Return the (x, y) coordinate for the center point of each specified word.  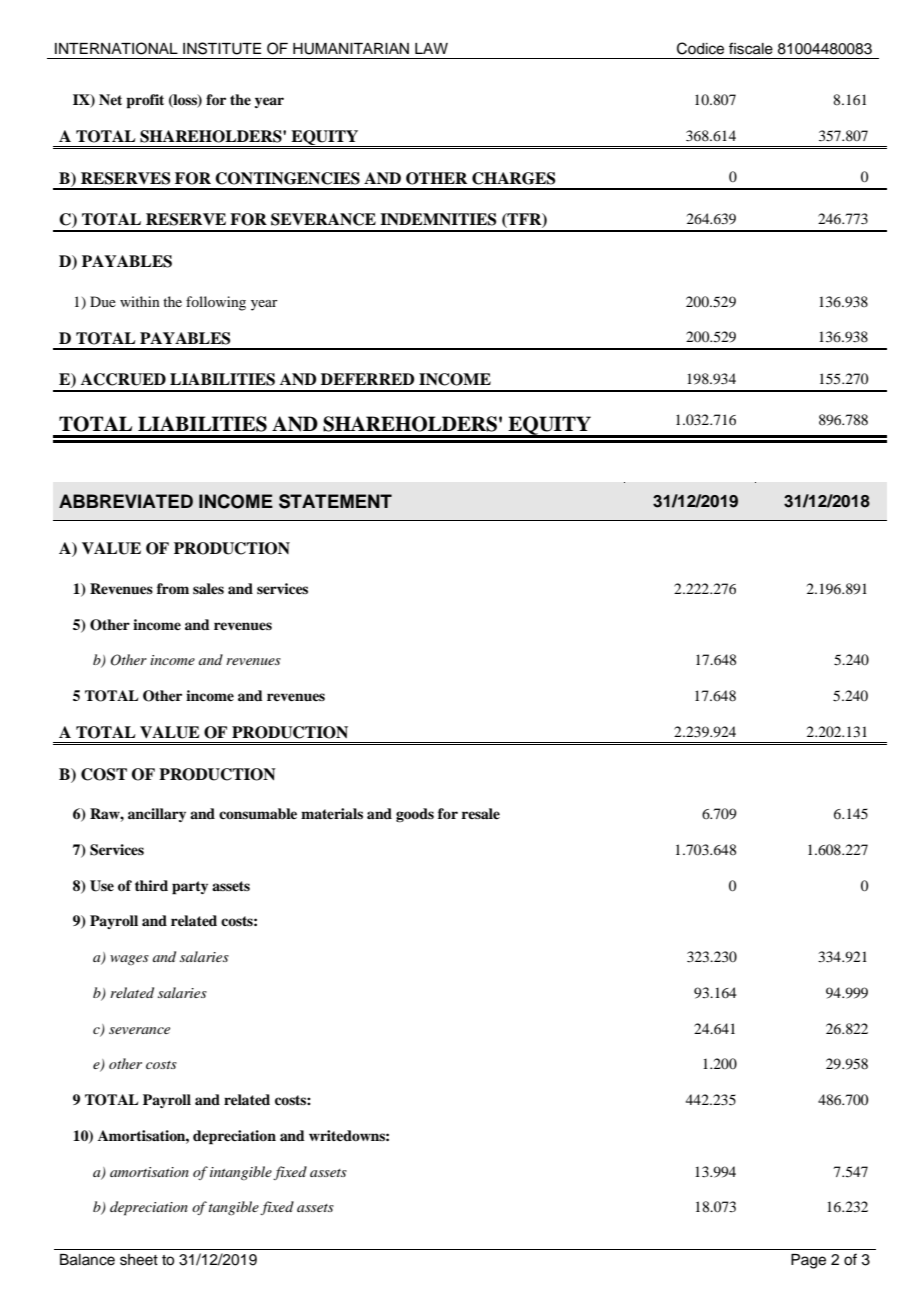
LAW (431, 48)
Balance (87, 1260)
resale (481, 813)
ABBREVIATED (126, 501)
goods (415, 815)
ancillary (157, 815)
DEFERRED (368, 379)
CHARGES (513, 178)
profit (145, 101)
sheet (139, 1260)
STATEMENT (335, 501)
